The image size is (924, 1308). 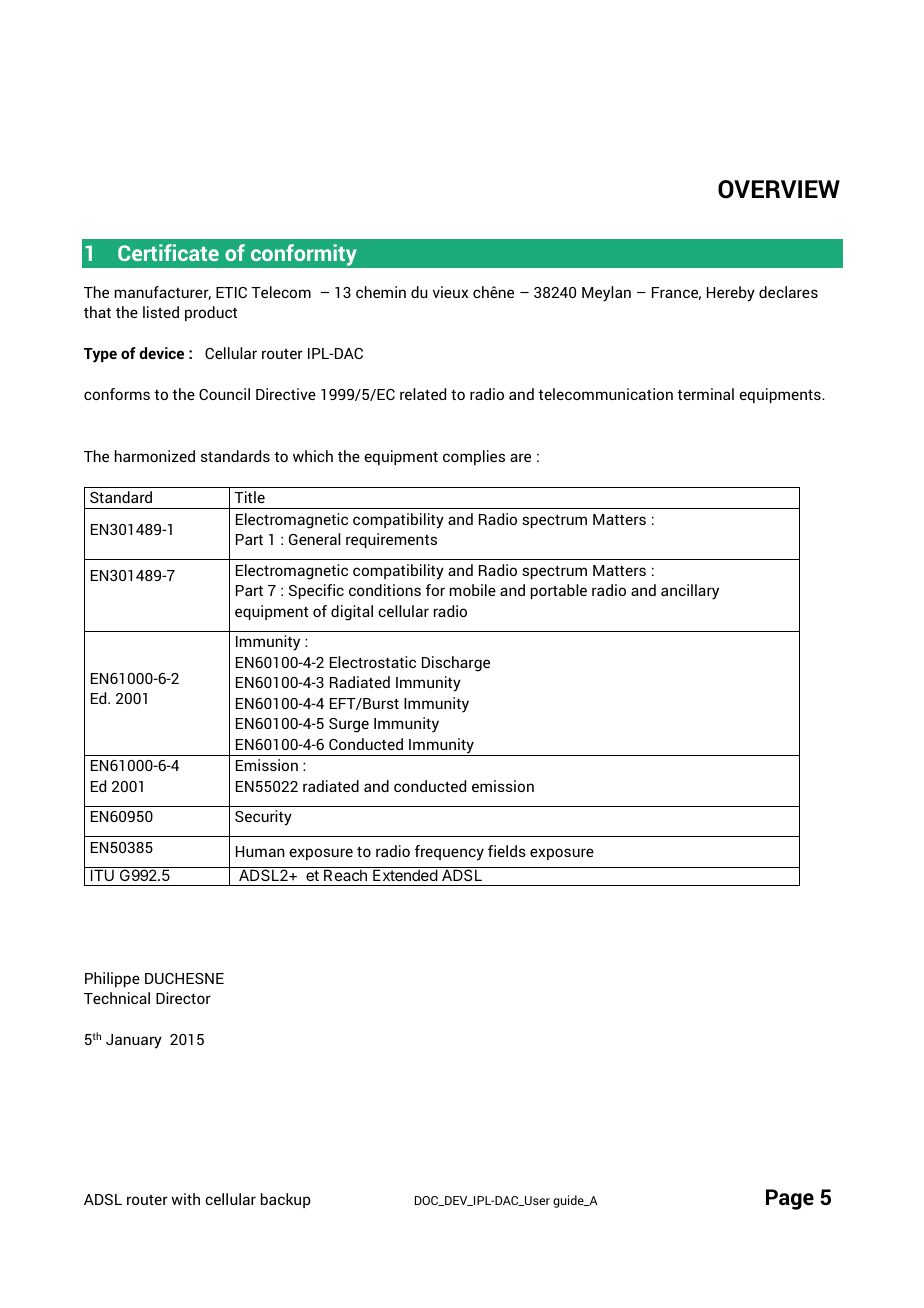 What do you see at coordinates (705, 394) in the screenshot?
I see `terminal` at bounding box center [705, 394].
